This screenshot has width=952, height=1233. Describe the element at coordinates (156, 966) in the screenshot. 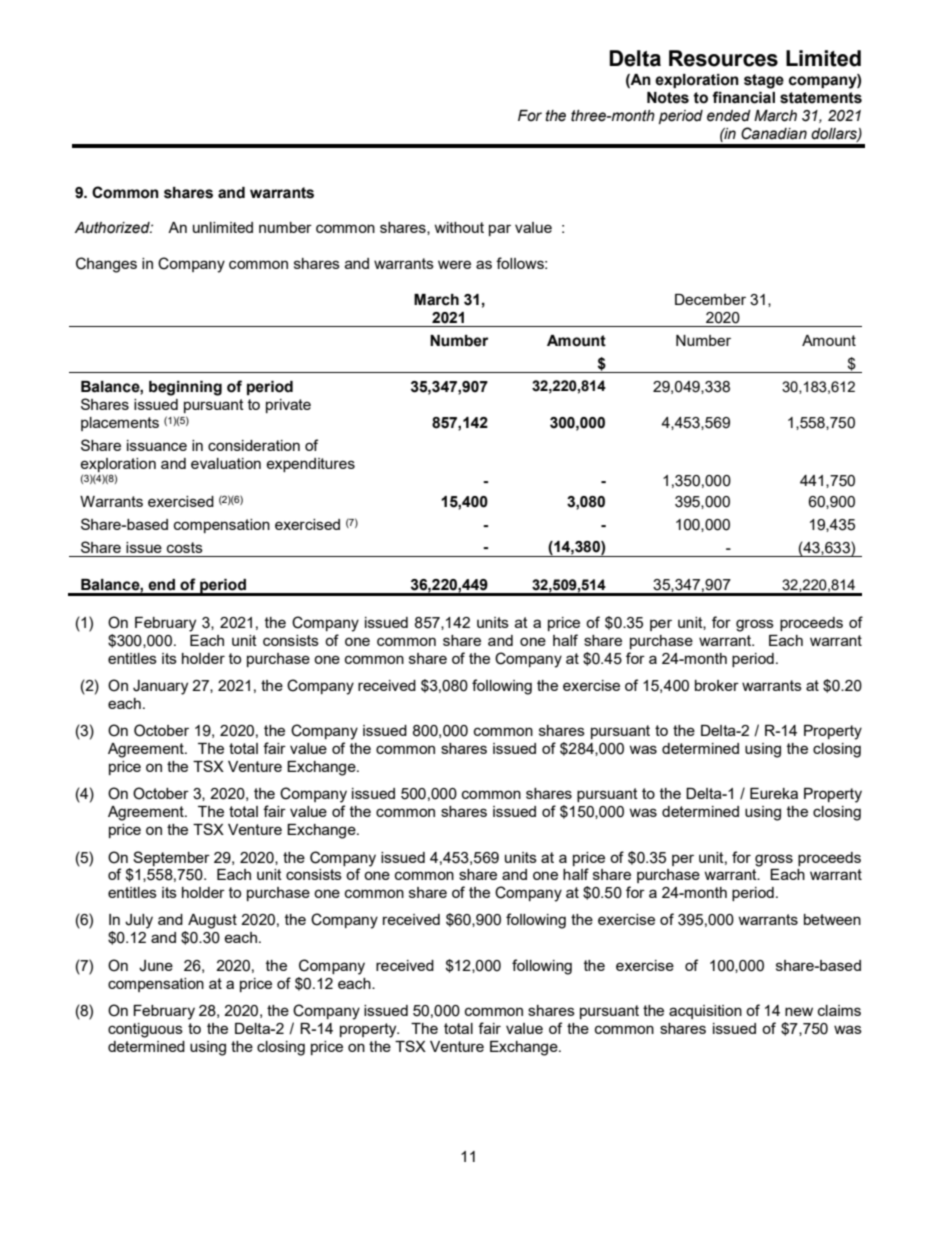

I see `June` at that location.
